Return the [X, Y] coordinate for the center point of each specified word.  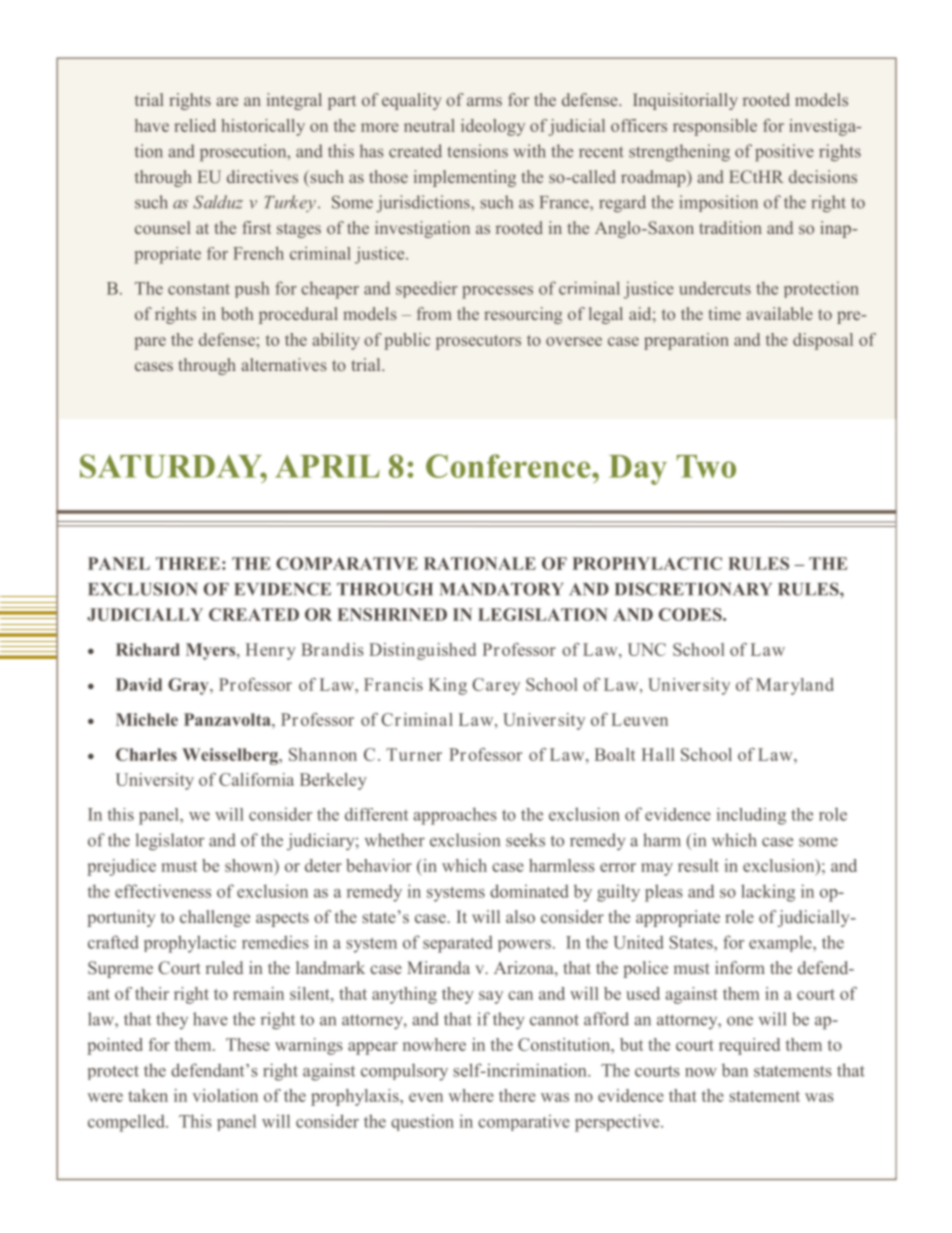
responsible [715, 127]
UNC [647, 649]
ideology [493, 127]
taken [148, 1095]
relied [195, 125]
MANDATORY [502, 589]
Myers [212, 651]
